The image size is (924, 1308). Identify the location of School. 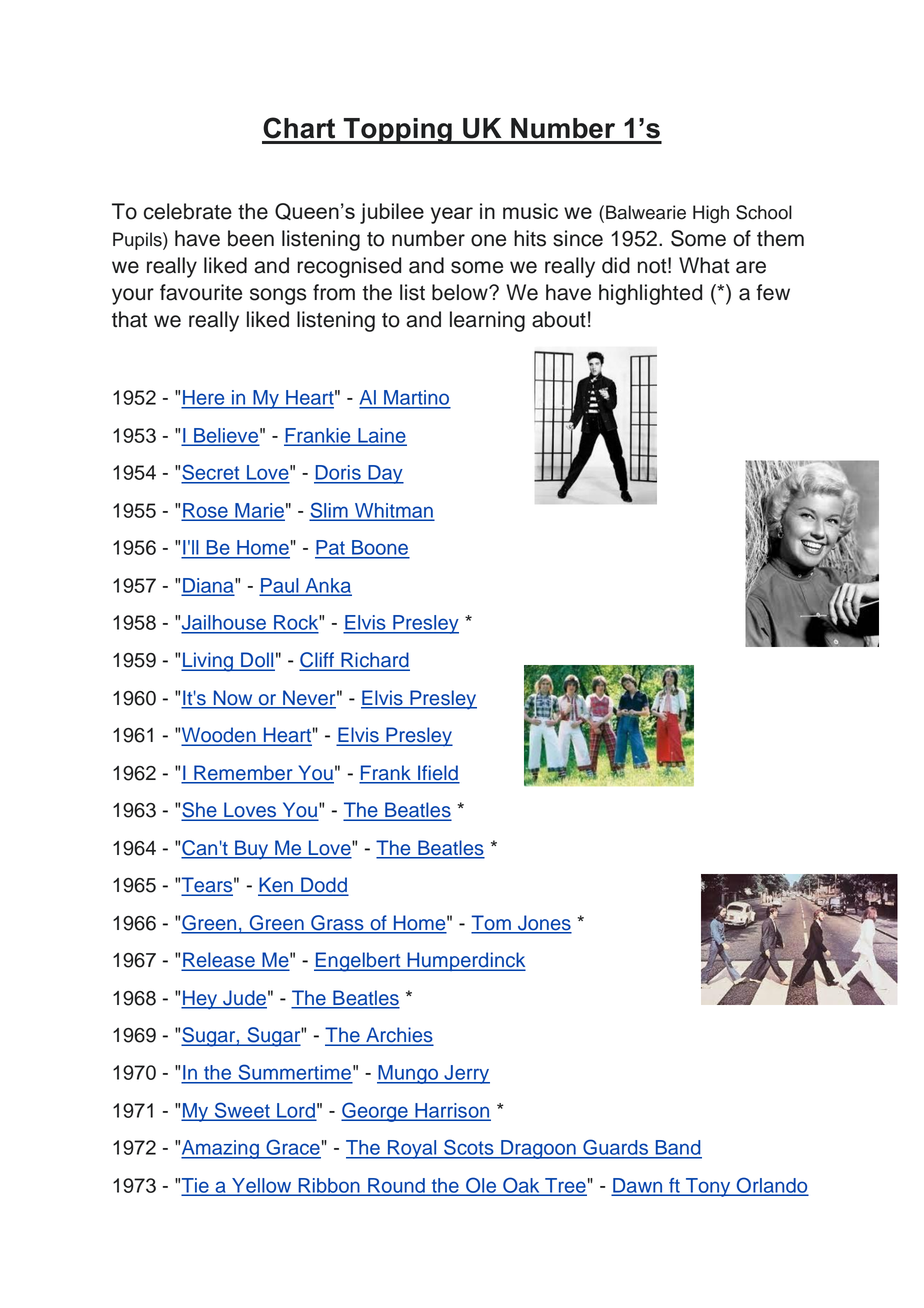
(764, 212).
